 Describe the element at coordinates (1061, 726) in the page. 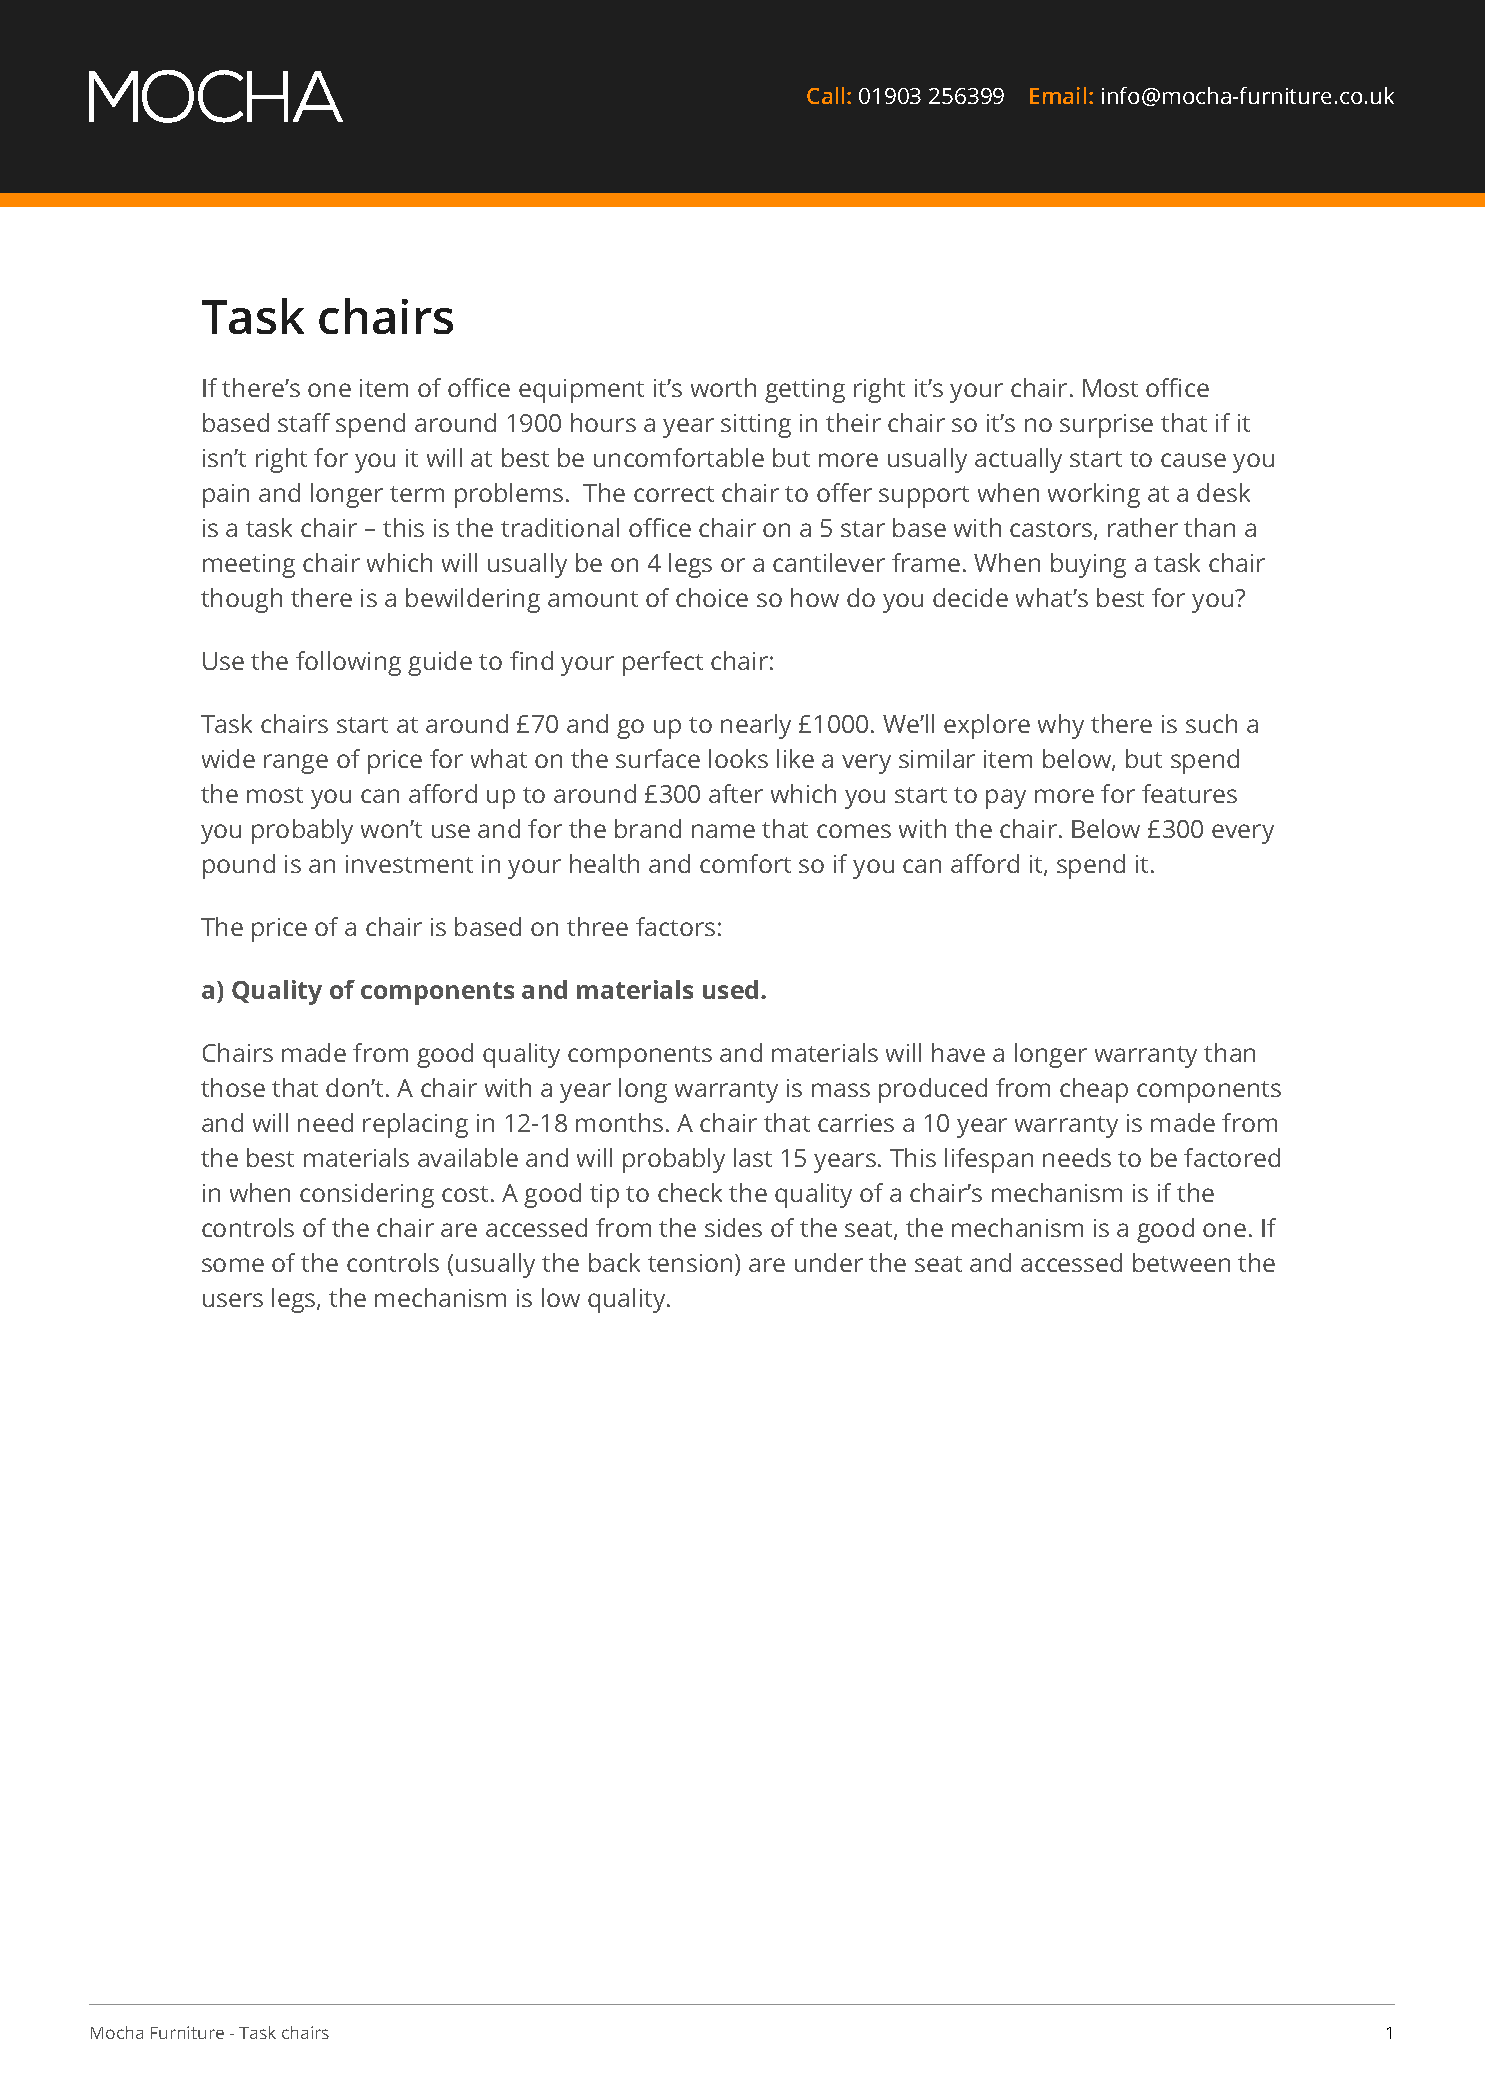

I see `why` at that location.
